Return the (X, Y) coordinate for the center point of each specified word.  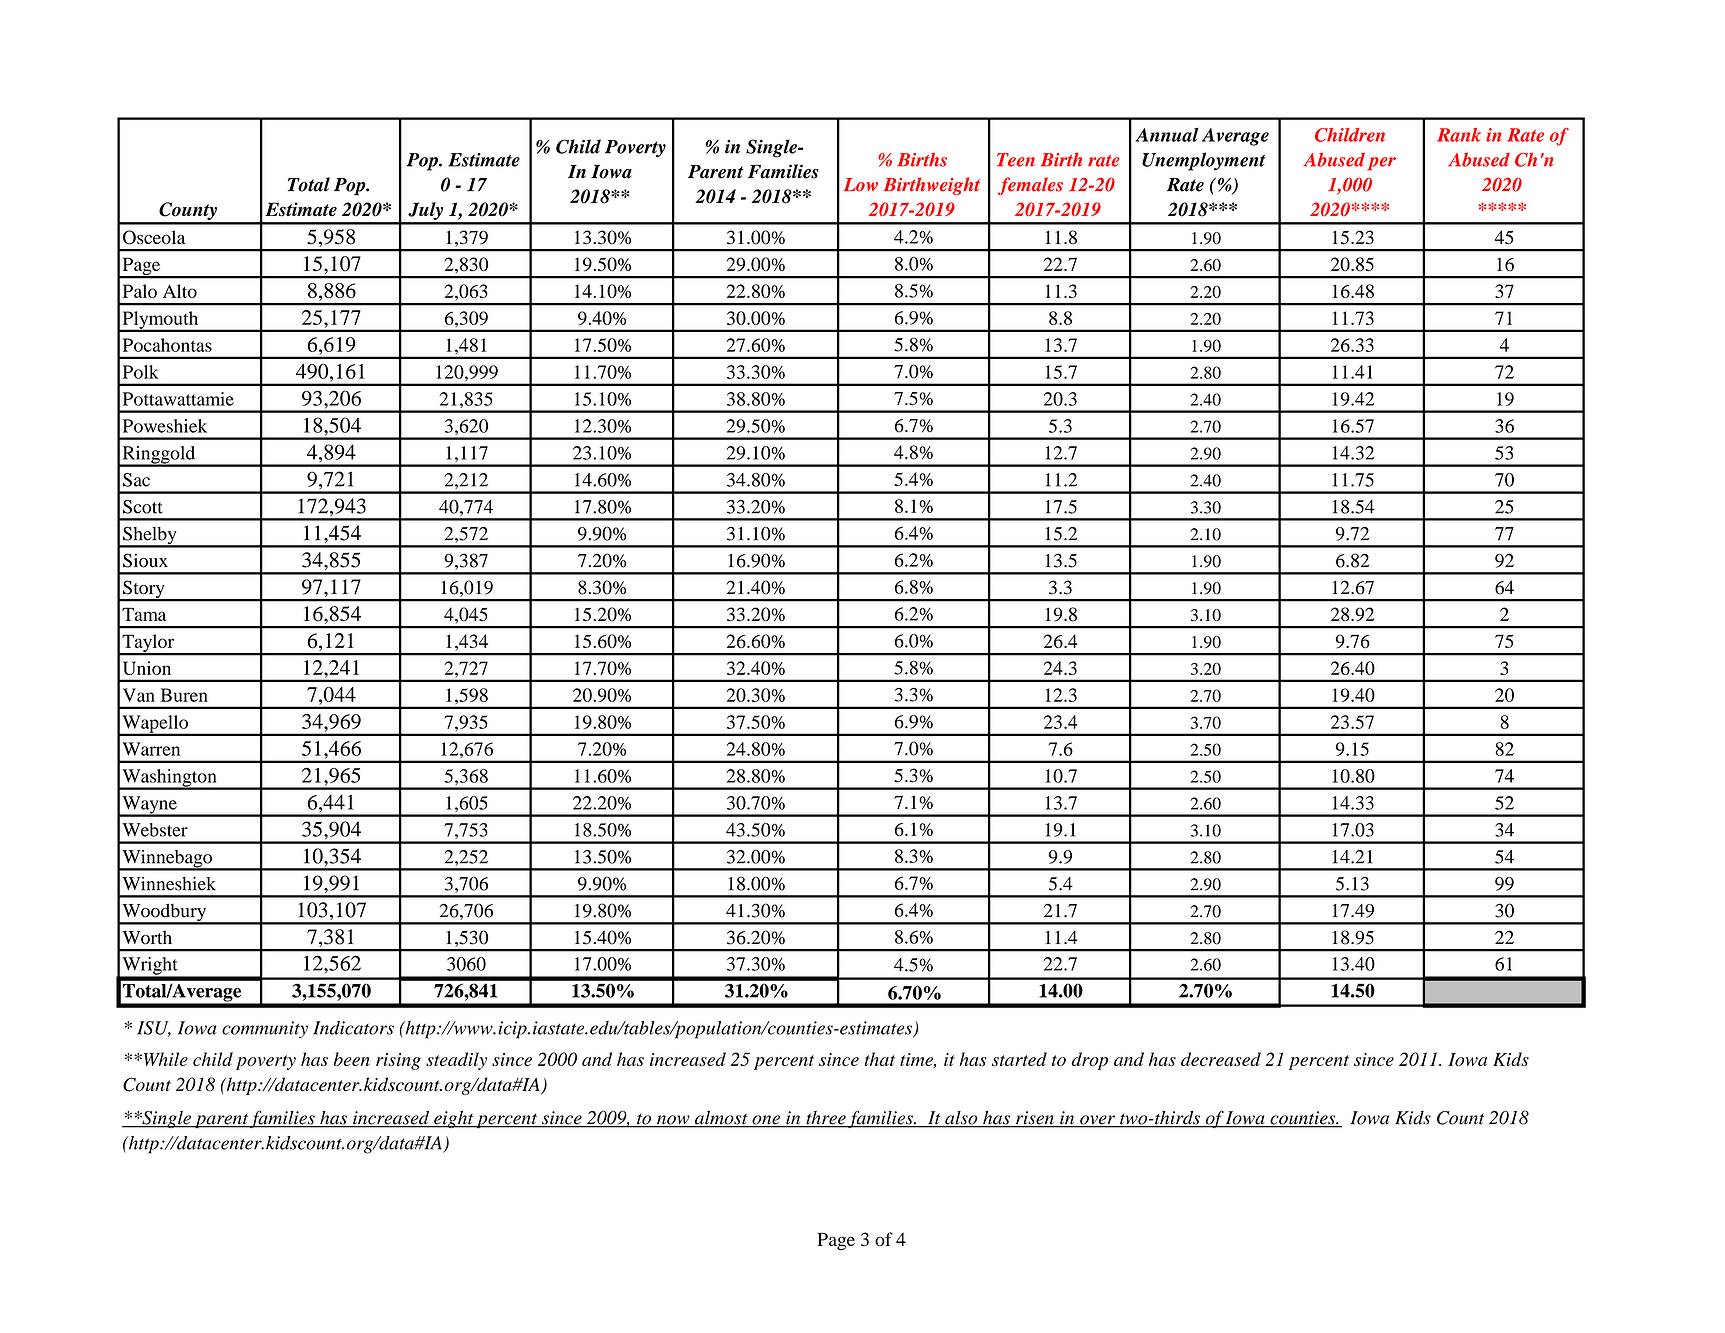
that (880, 1059)
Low (861, 185)
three (826, 1119)
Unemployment (1204, 161)
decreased (1221, 1059)
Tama (144, 614)
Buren (184, 695)
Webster (155, 830)
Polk (141, 372)
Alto (180, 291)
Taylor (148, 644)
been (351, 1059)
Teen (1016, 160)
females (1030, 186)
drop (1089, 1061)
